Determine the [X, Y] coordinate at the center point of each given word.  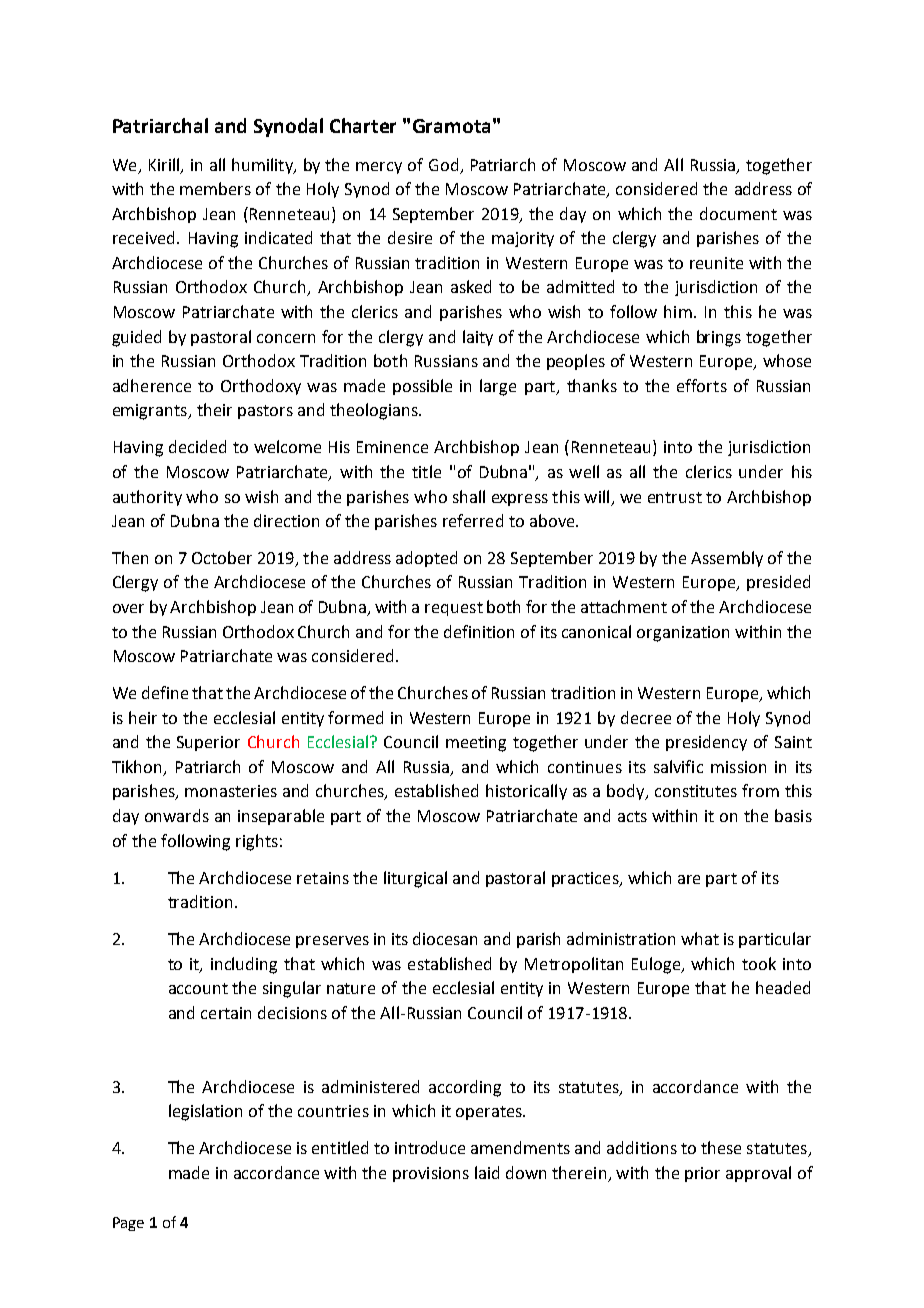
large [498, 387]
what [700, 938]
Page [128, 1224]
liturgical [415, 879]
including [244, 965]
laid [487, 1172]
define [165, 692]
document [738, 213]
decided [197, 446]
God [443, 164]
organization [683, 634]
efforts [702, 385]
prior [702, 1174]
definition [479, 631]
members [215, 188]
